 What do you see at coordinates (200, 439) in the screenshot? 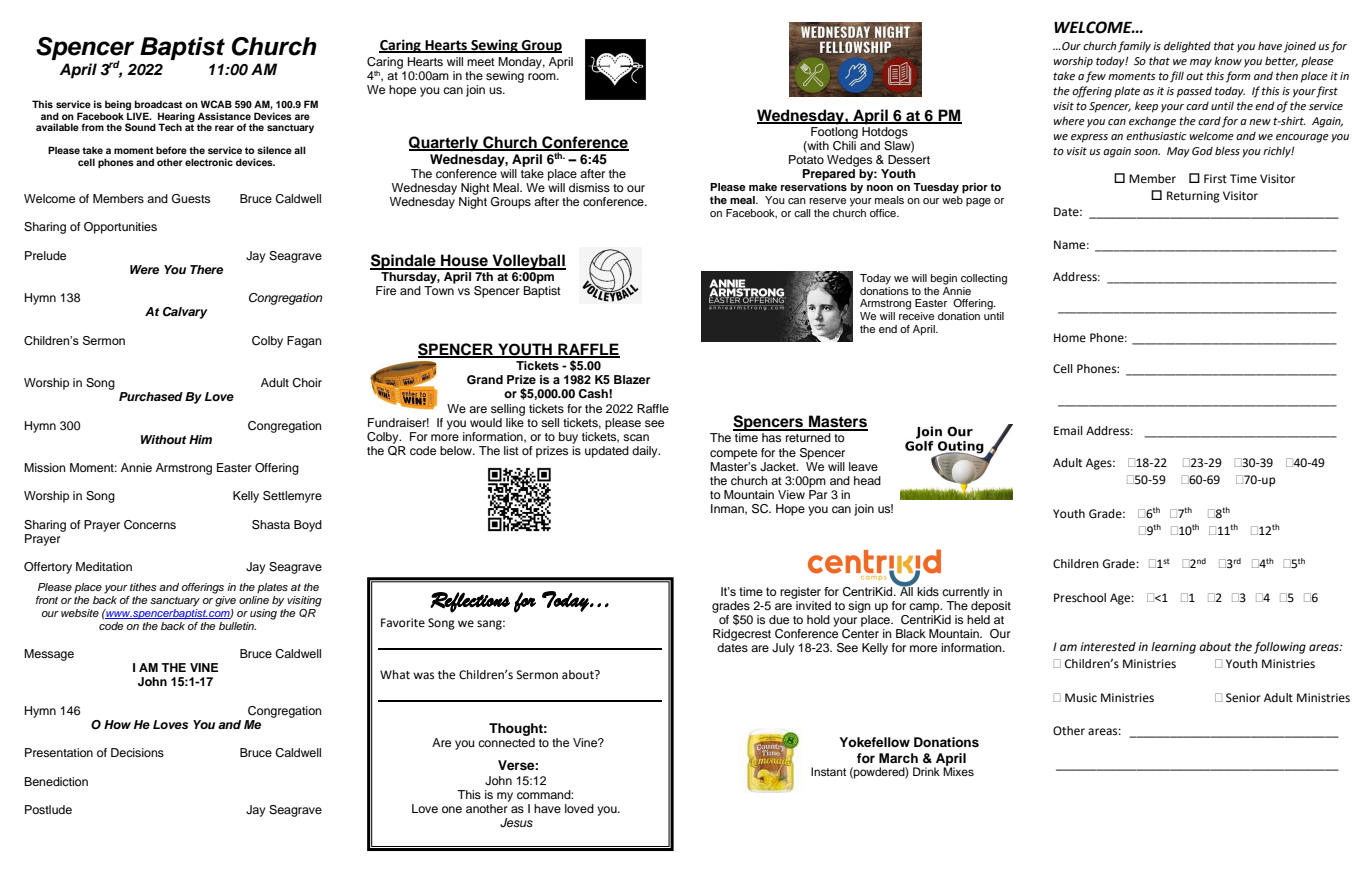
I see `Him` at bounding box center [200, 439].
